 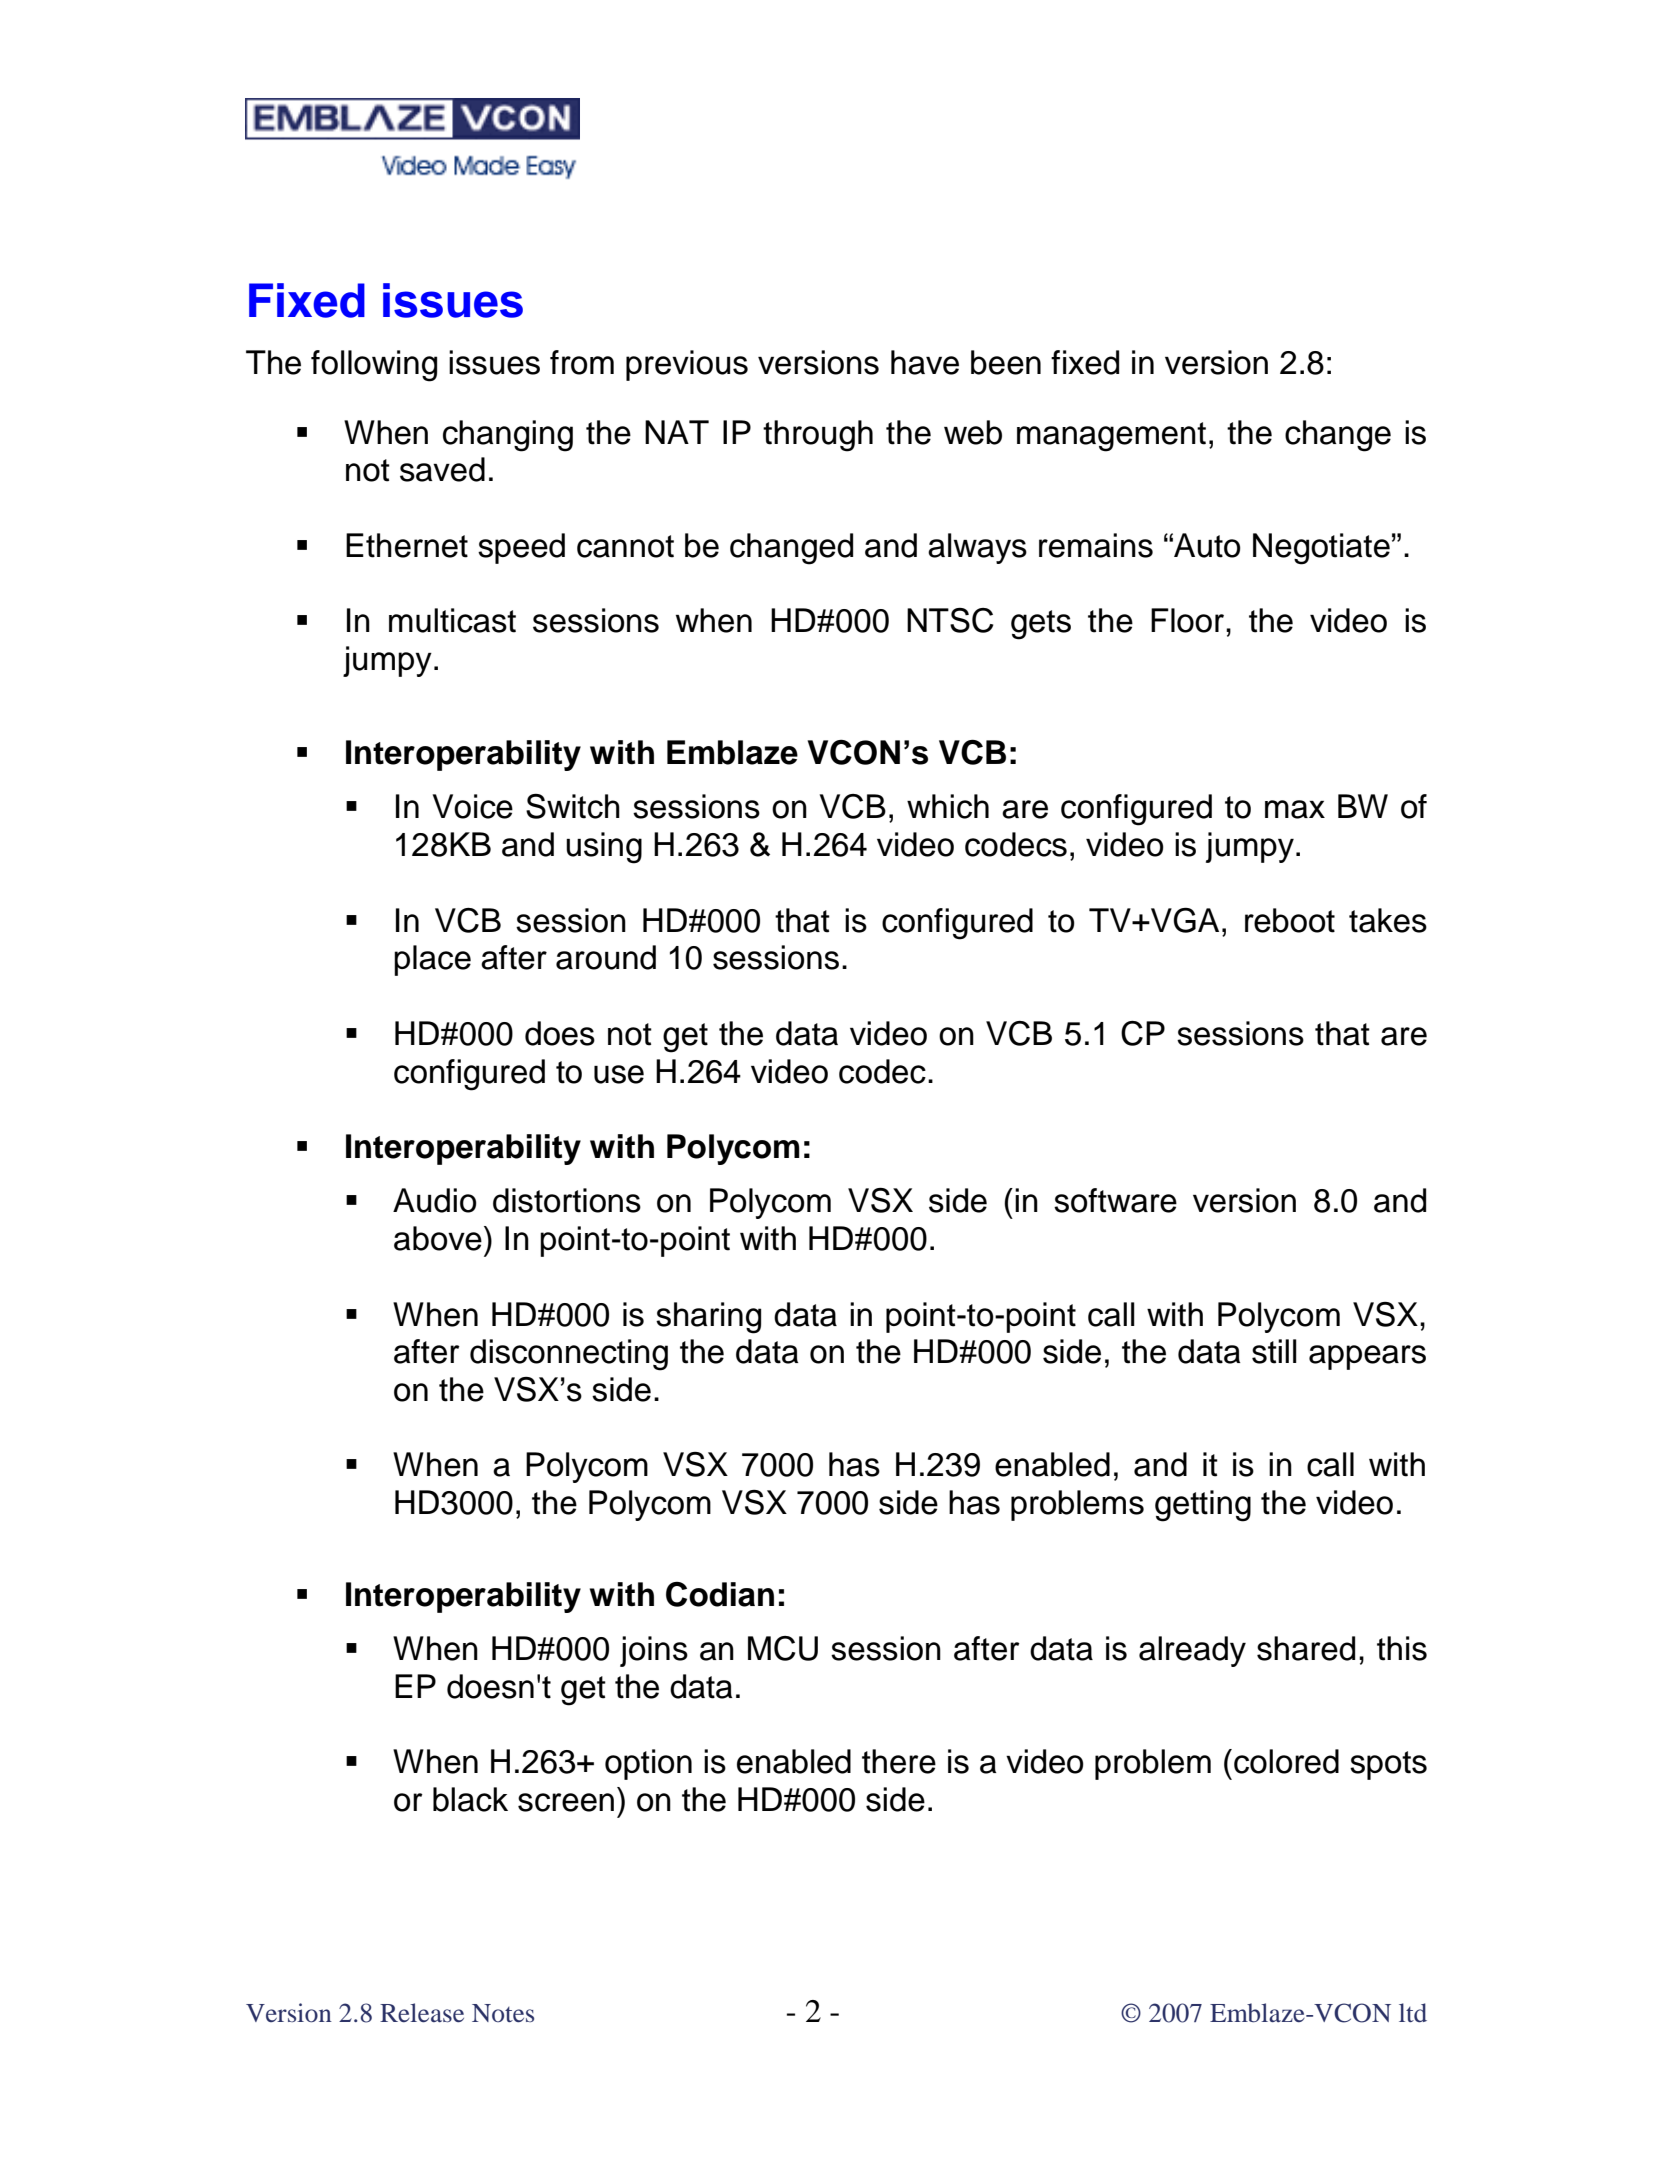 What do you see at coordinates (899, 1761) in the screenshot?
I see `there` at bounding box center [899, 1761].
